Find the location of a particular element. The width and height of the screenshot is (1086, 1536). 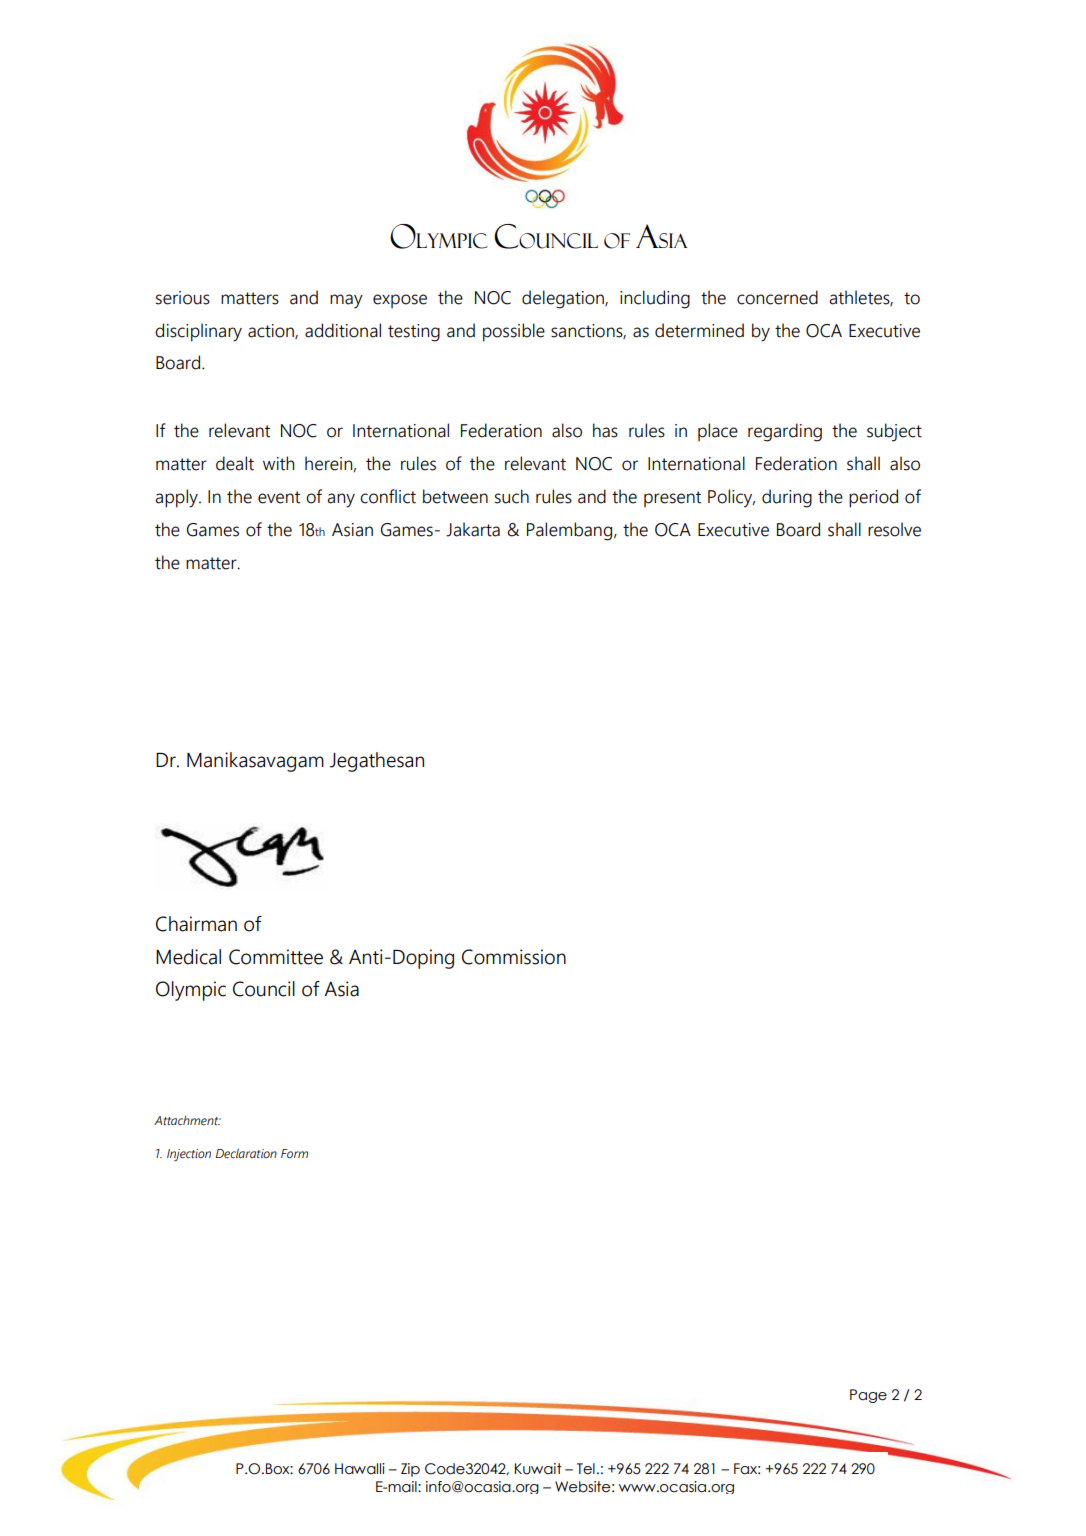

Commission is located at coordinates (514, 957).
